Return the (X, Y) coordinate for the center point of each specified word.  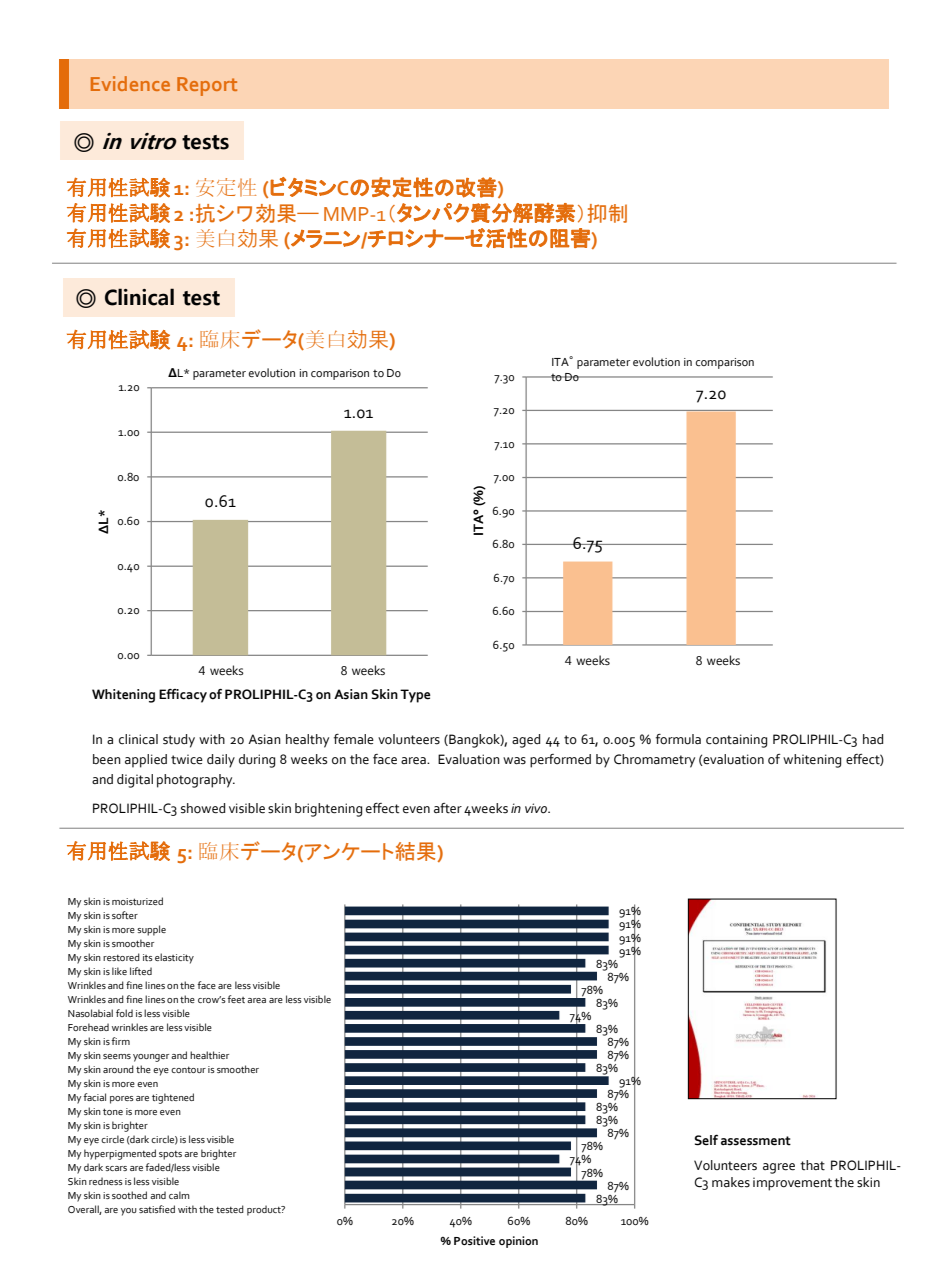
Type (415, 696)
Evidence (130, 83)
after (448, 808)
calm (179, 1195)
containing (736, 741)
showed (203, 808)
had (873, 739)
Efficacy (183, 696)
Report (207, 86)
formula (678, 739)
